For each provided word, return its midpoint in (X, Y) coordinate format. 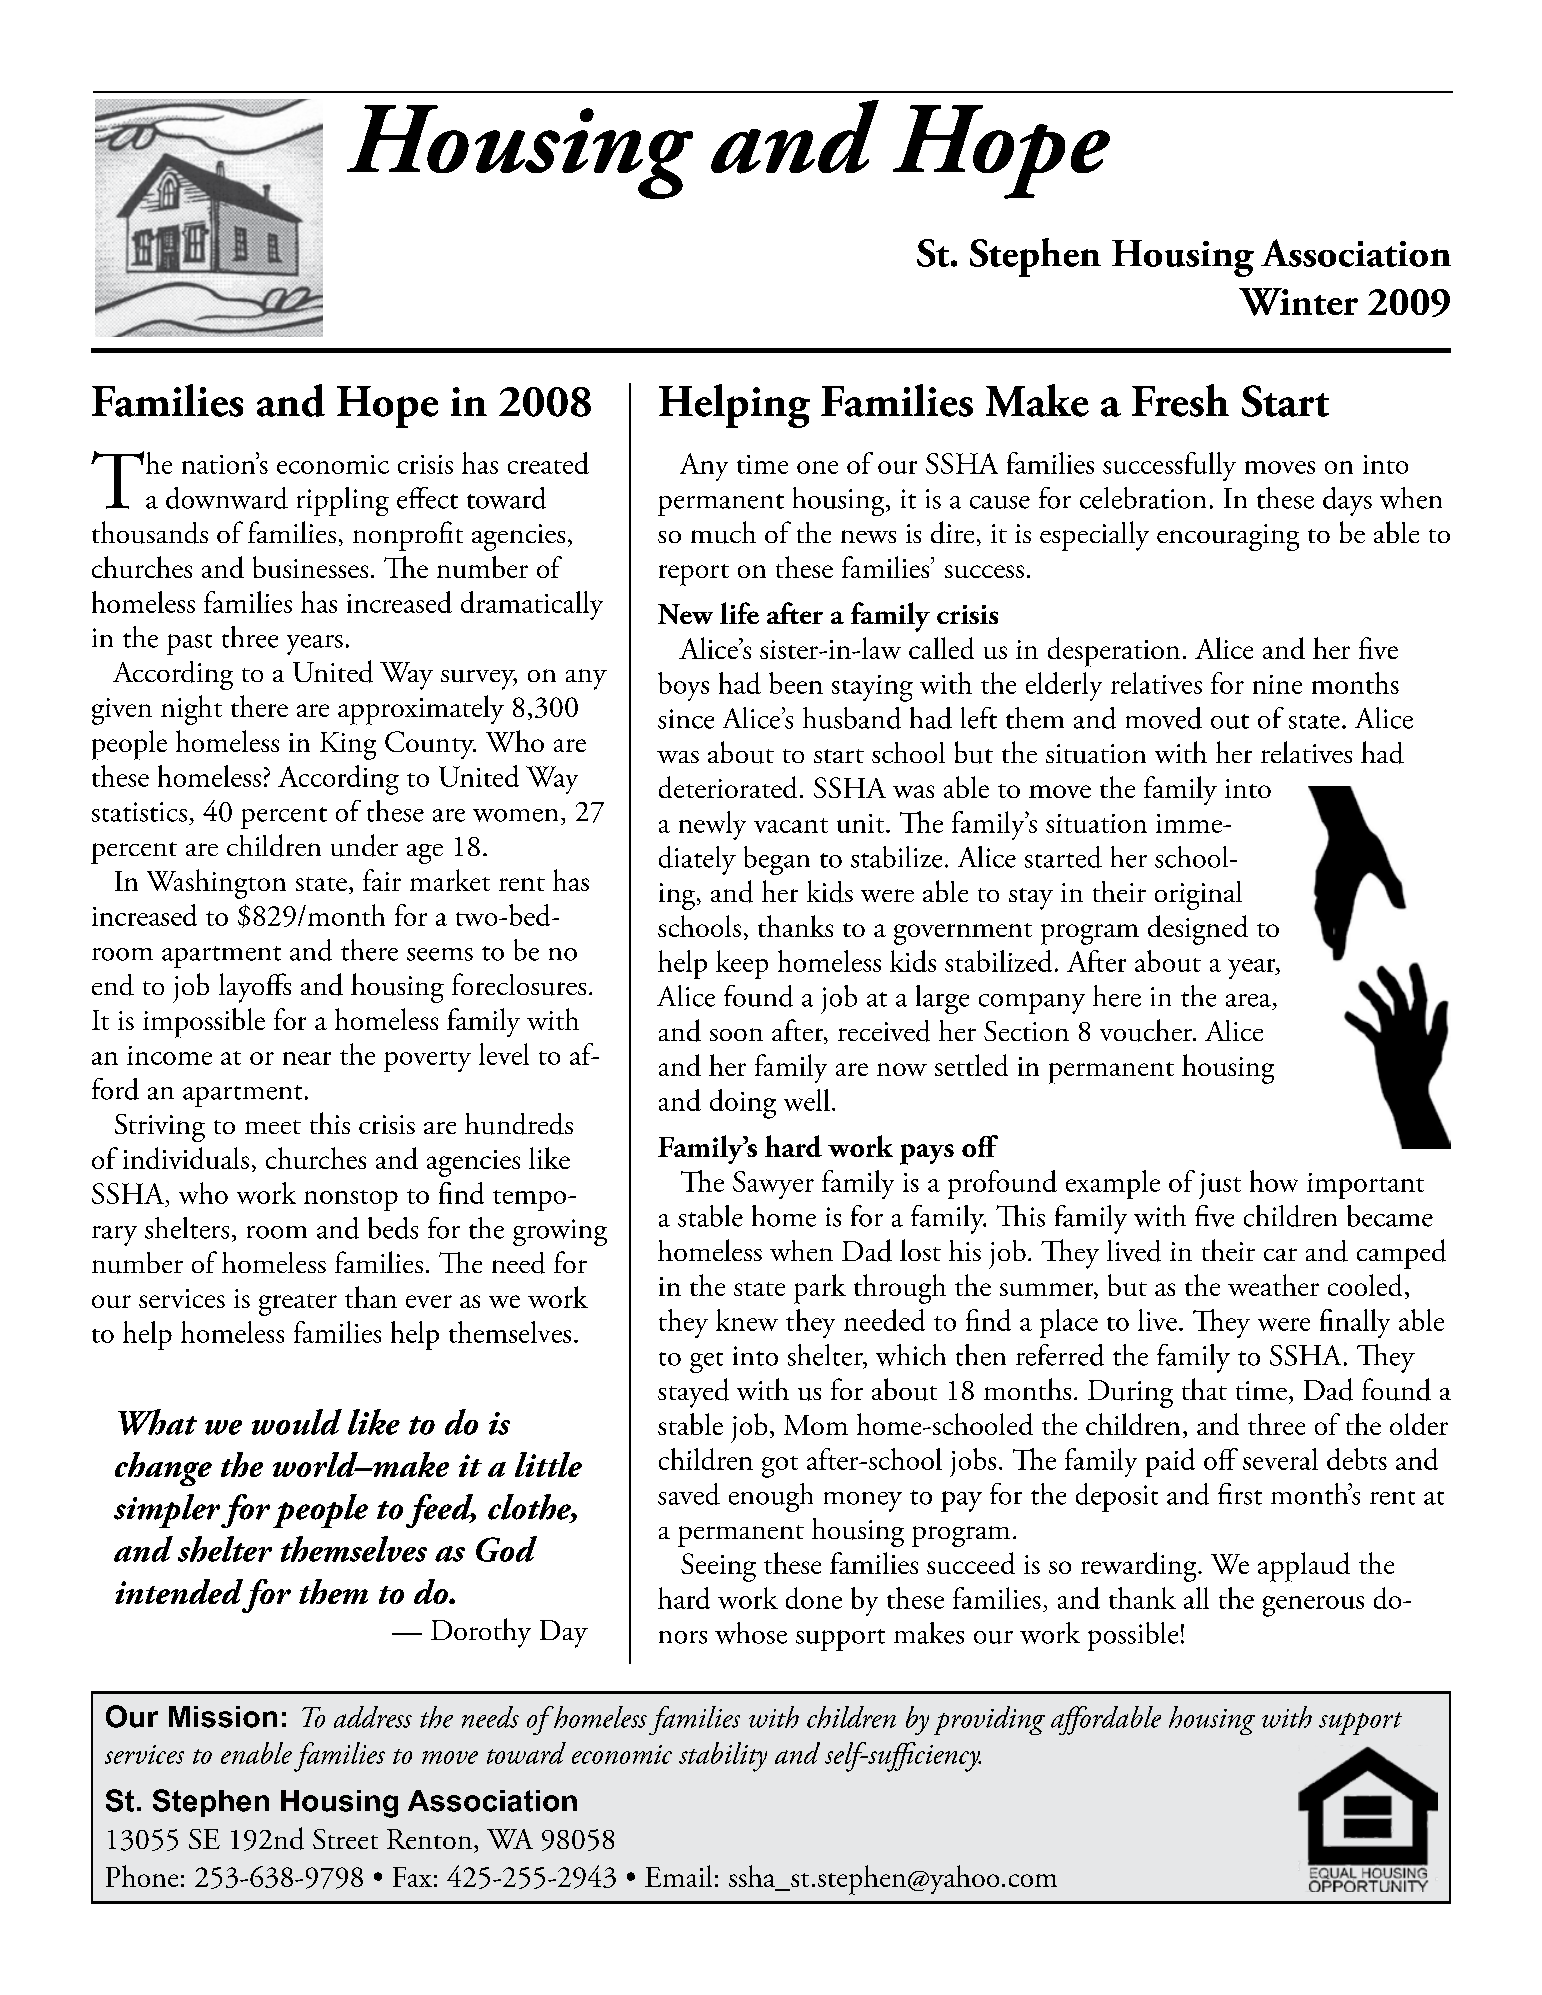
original (1198, 895)
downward (227, 498)
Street (345, 1839)
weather (1273, 1285)
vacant (791, 825)
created (548, 463)
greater (298, 1305)
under (364, 845)
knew (747, 1320)
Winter (1298, 302)
